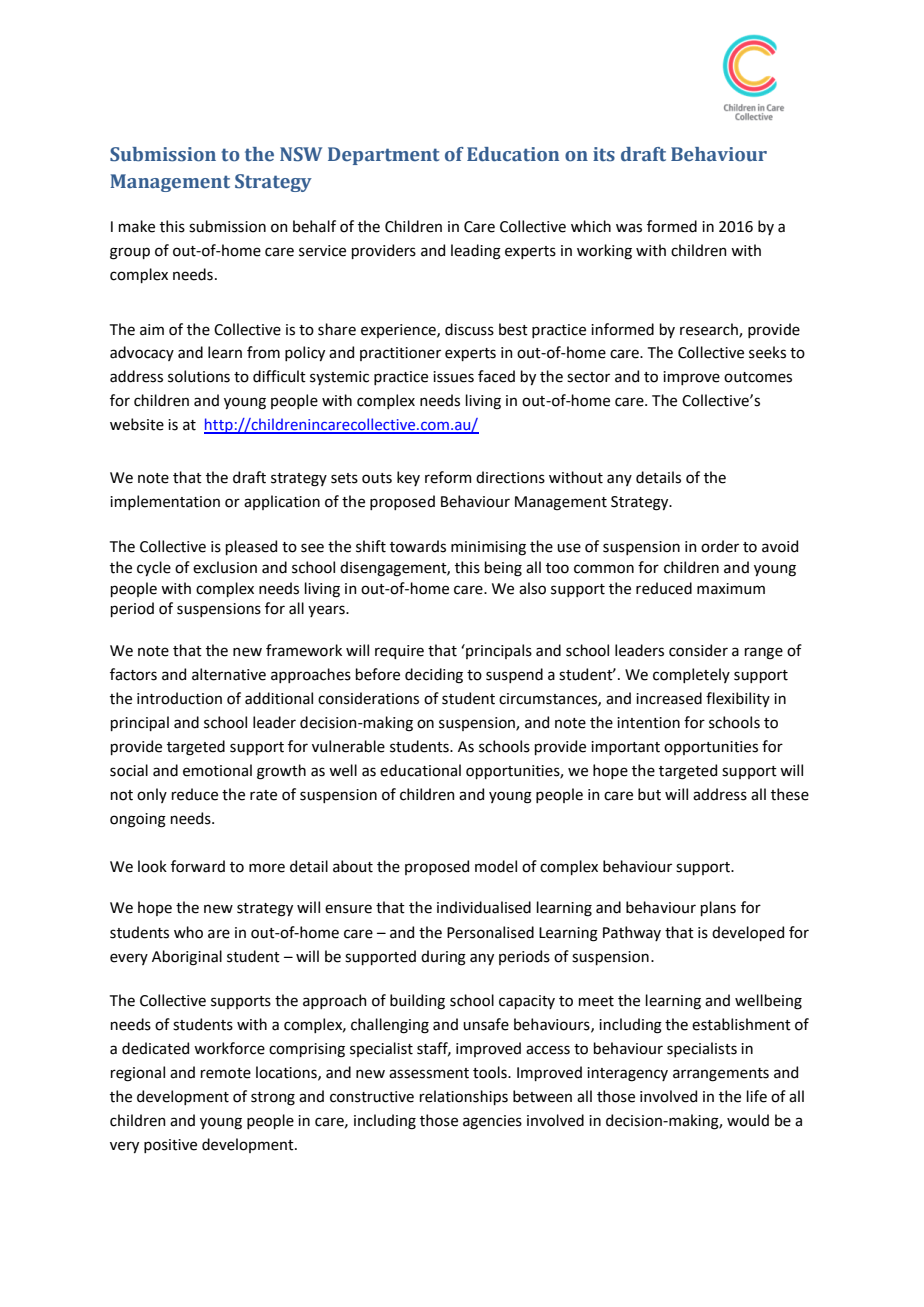 This page has height=1307, width=924. What do you see at coordinates (170, 1146) in the page?
I see `positive` at bounding box center [170, 1146].
